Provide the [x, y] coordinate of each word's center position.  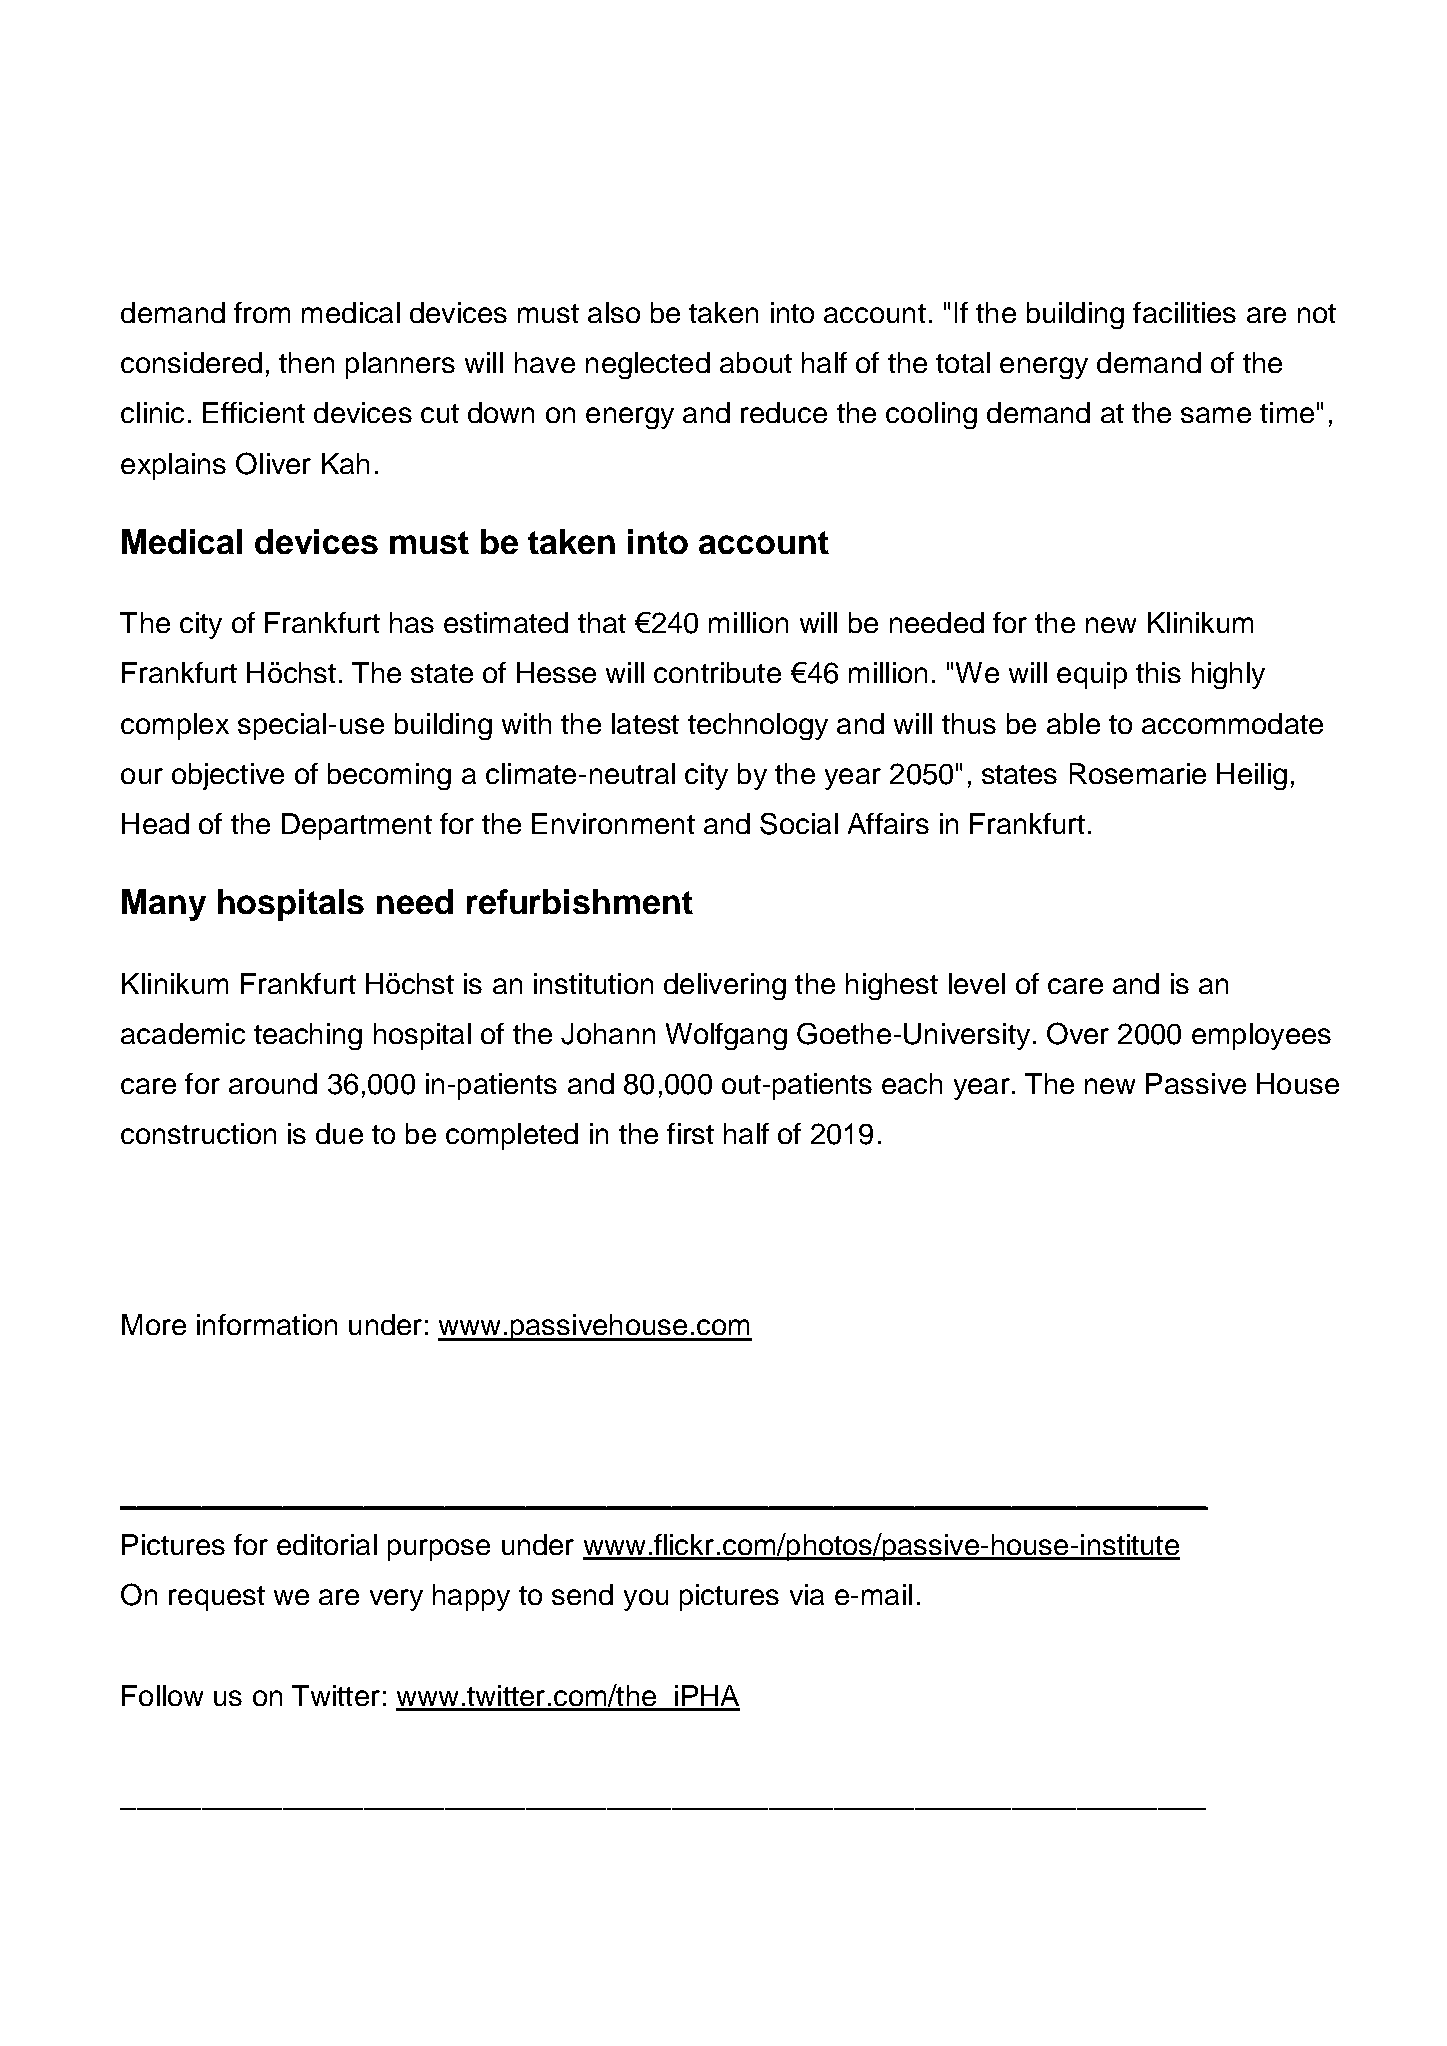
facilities [1184, 312]
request [217, 1598]
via [807, 1594]
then [306, 362]
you [646, 1600]
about [756, 362]
